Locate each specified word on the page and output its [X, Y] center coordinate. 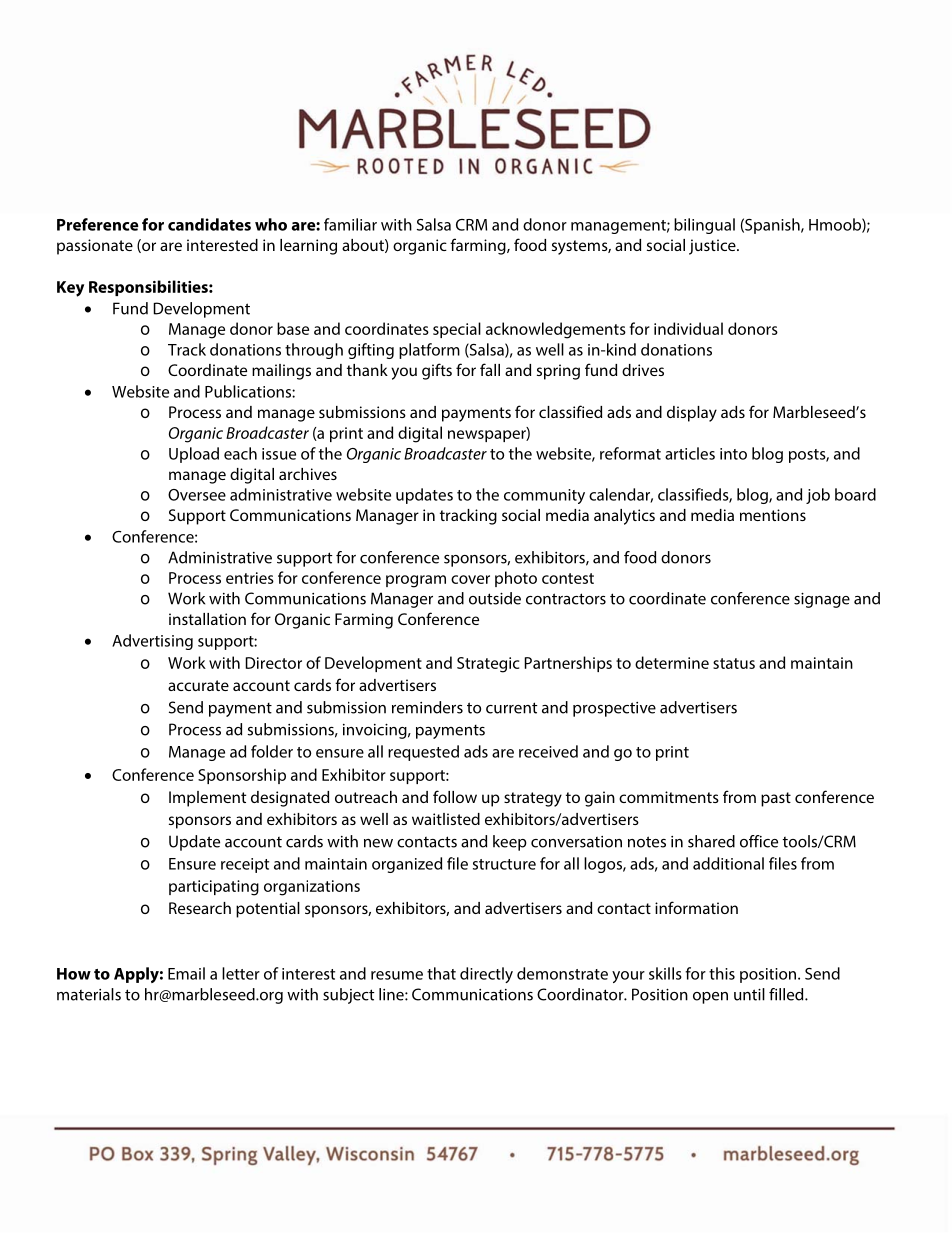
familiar [350, 224]
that [441, 973]
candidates [209, 224]
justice [713, 247]
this [722, 973]
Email [186, 973]
